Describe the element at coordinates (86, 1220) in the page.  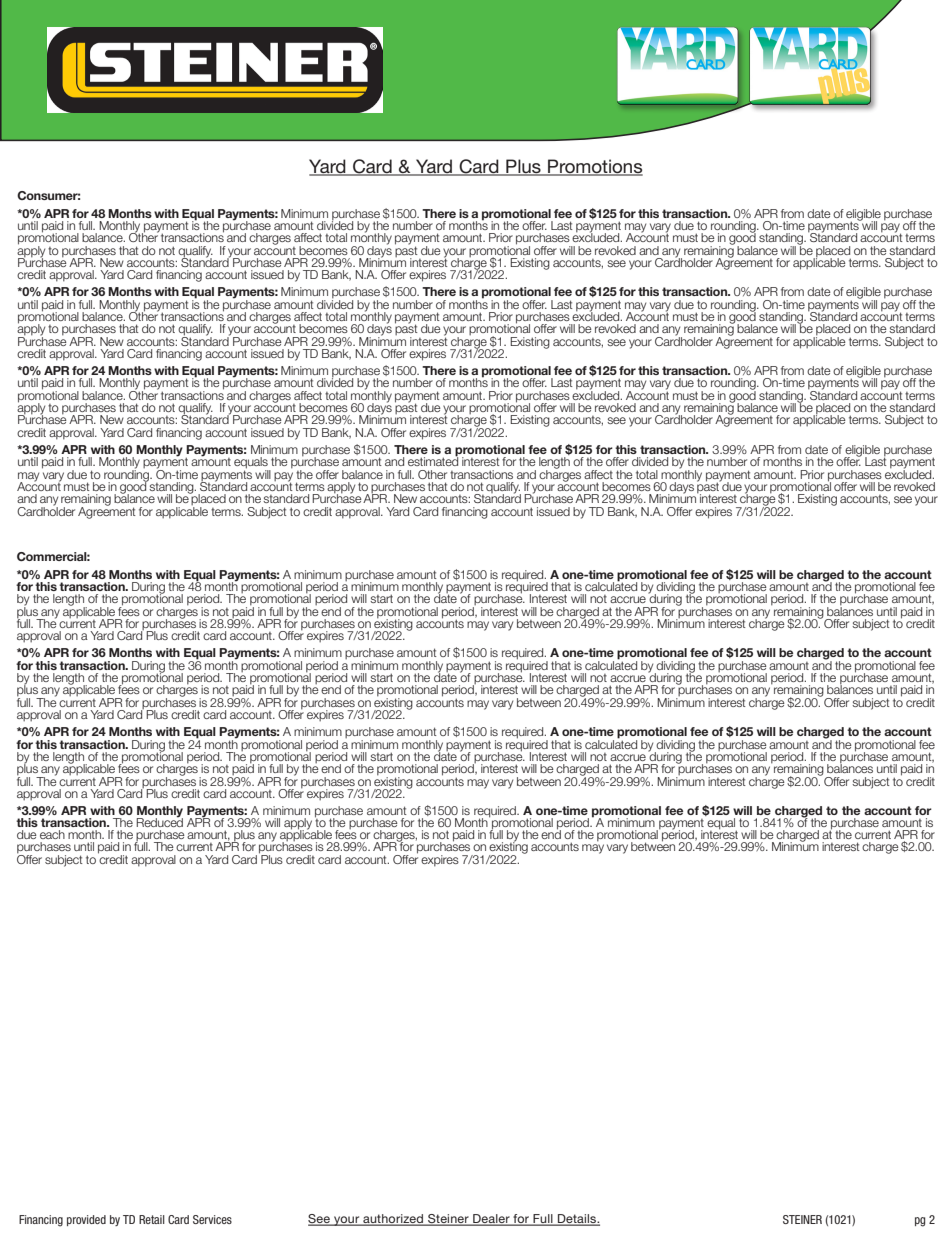
I see `provided` at that location.
